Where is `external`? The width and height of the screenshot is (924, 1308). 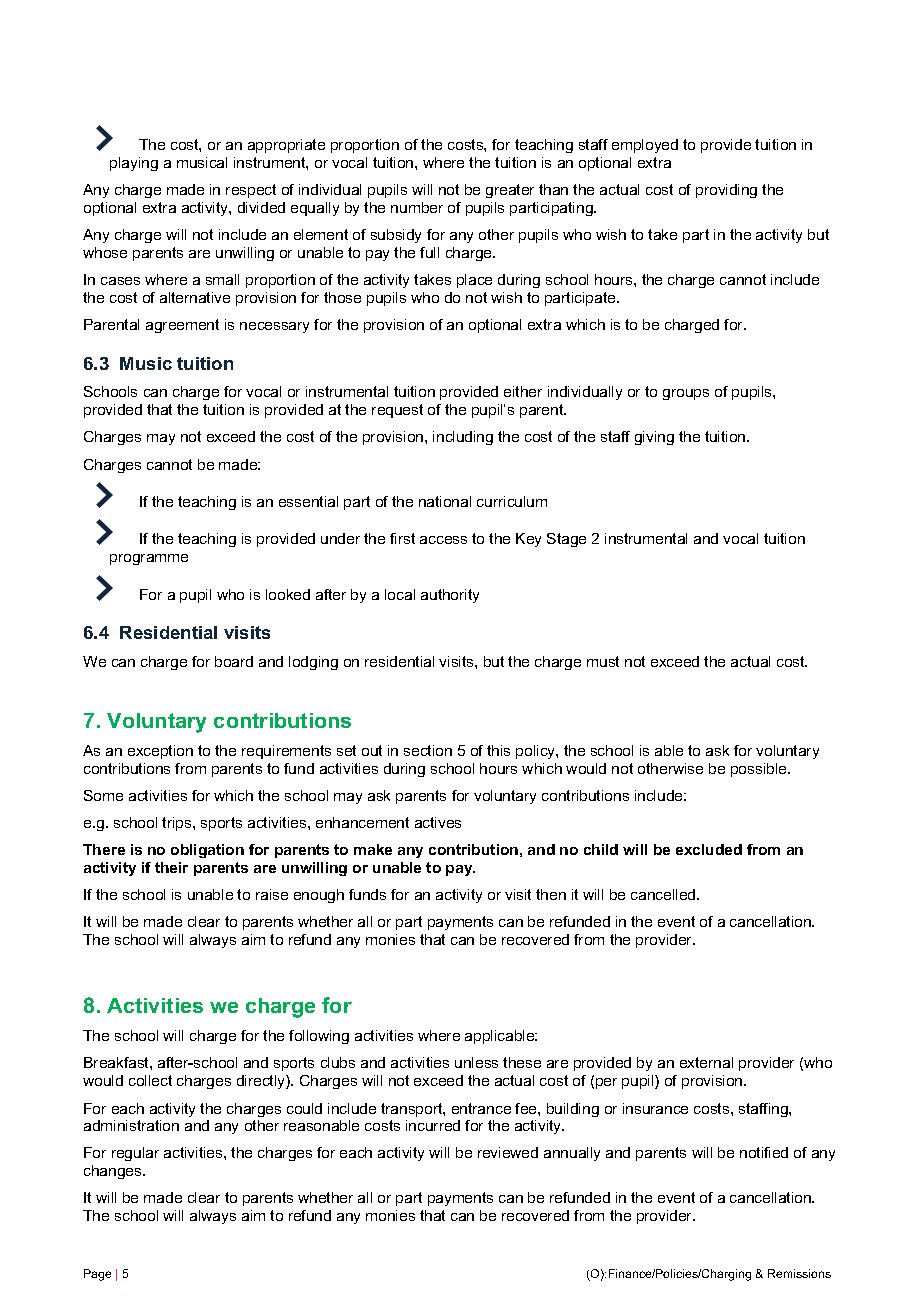
external is located at coordinates (706, 1062).
